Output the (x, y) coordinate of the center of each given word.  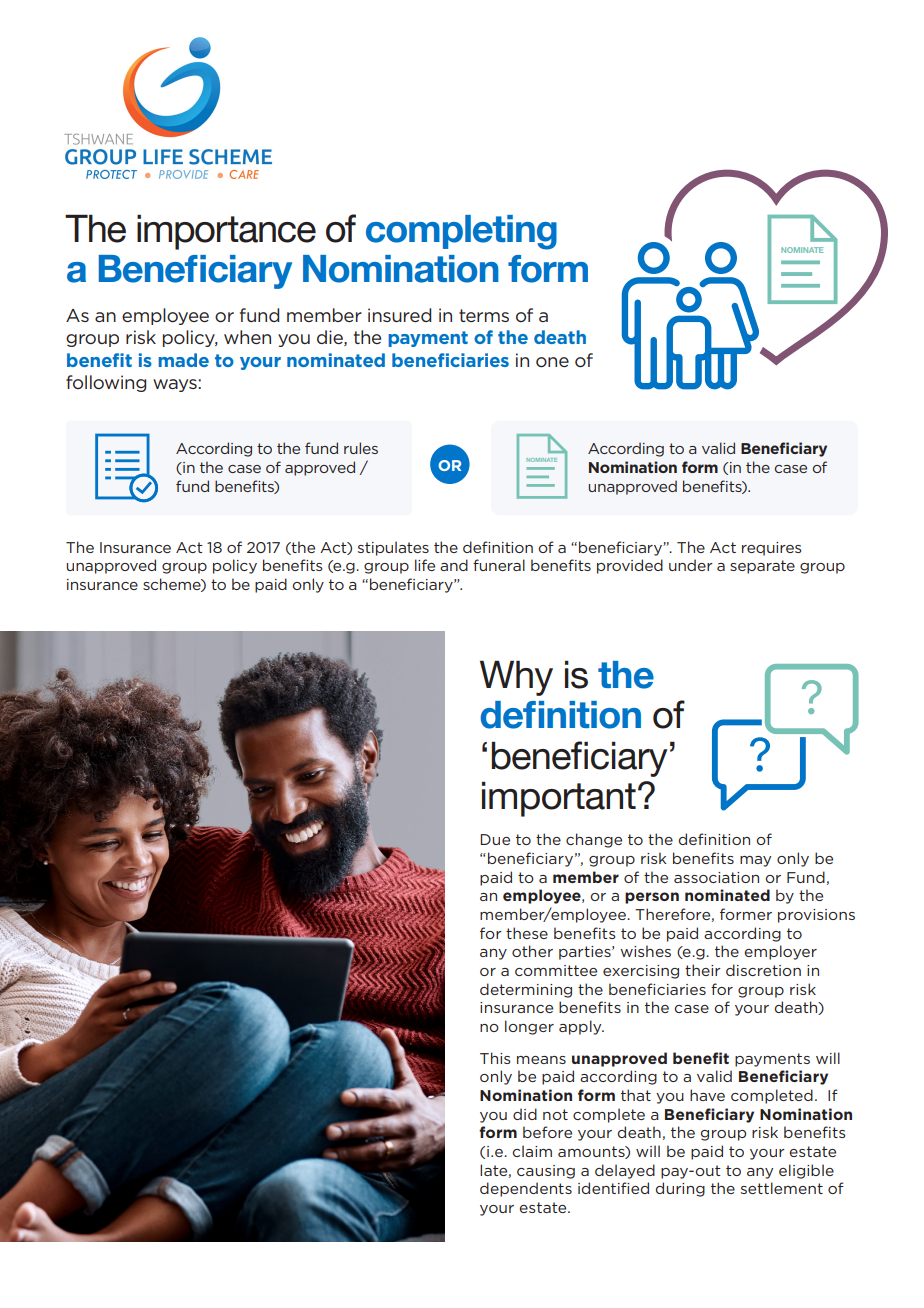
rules (361, 448)
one (552, 362)
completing (461, 232)
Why (516, 678)
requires (772, 549)
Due (495, 839)
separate (762, 567)
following (106, 383)
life (425, 565)
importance (226, 232)
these (527, 933)
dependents (526, 1189)
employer (780, 952)
